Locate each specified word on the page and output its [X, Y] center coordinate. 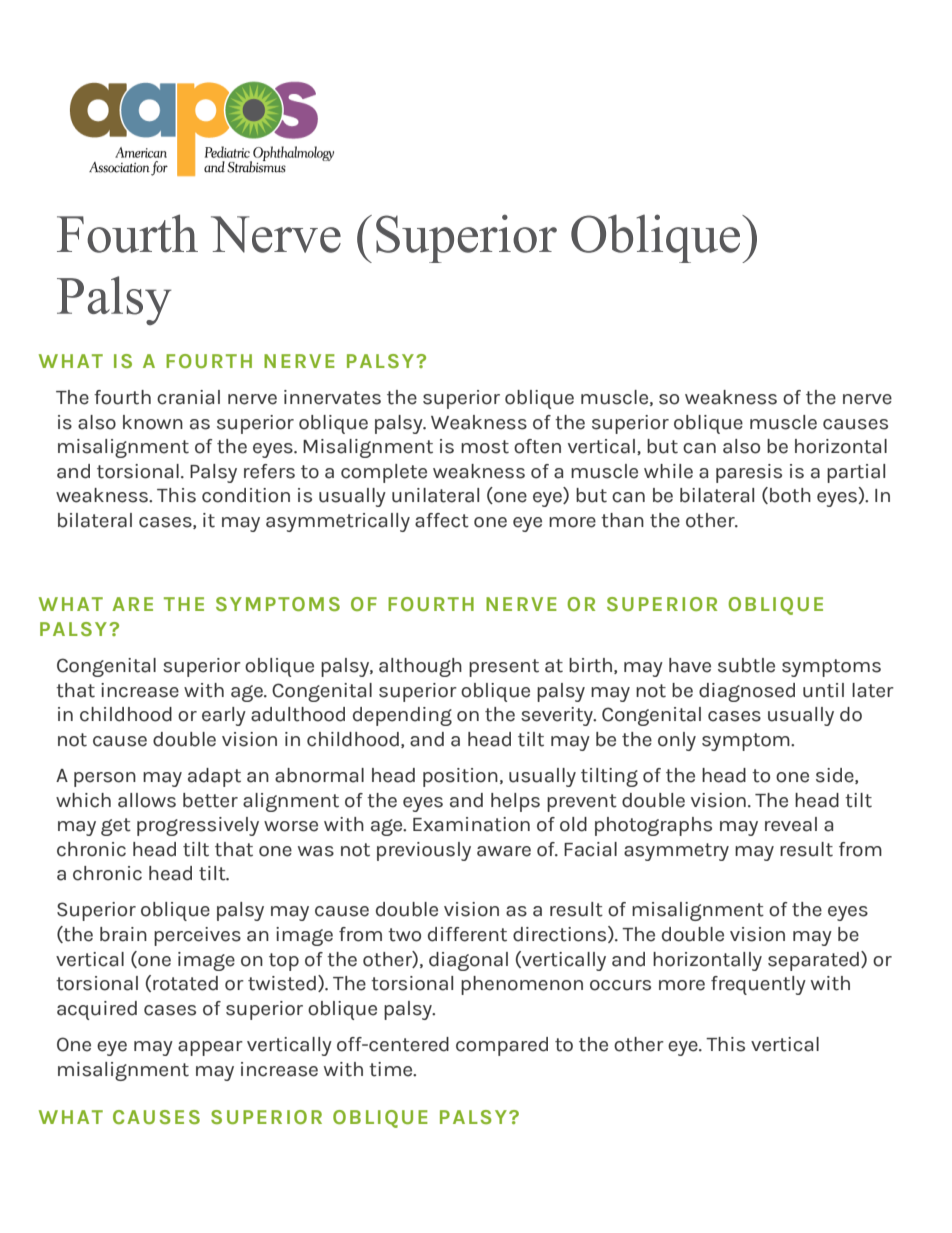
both [790, 495]
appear [210, 1048]
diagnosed [747, 692]
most [485, 447]
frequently [758, 985]
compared [502, 1046]
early [224, 716]
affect [442, 520]
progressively [198, 826]
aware [504, 851]
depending [402, 716]
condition [246, 495]
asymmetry [676, 852]
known [153, 422]
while [668, 471]
